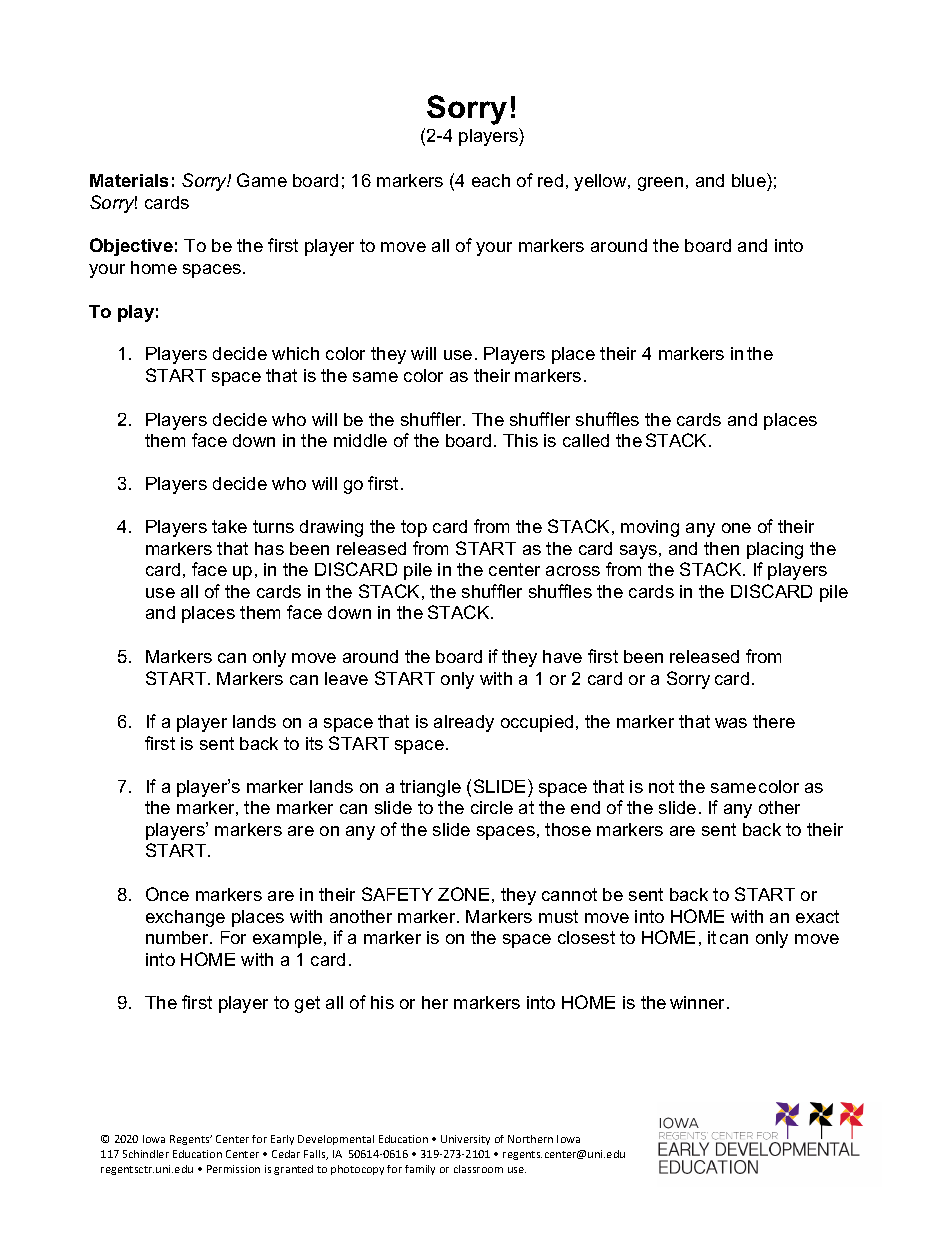 The image size is (952, 1233). Describe the element at coordinates (346, 678) in the page. I see `leave` at that location.
